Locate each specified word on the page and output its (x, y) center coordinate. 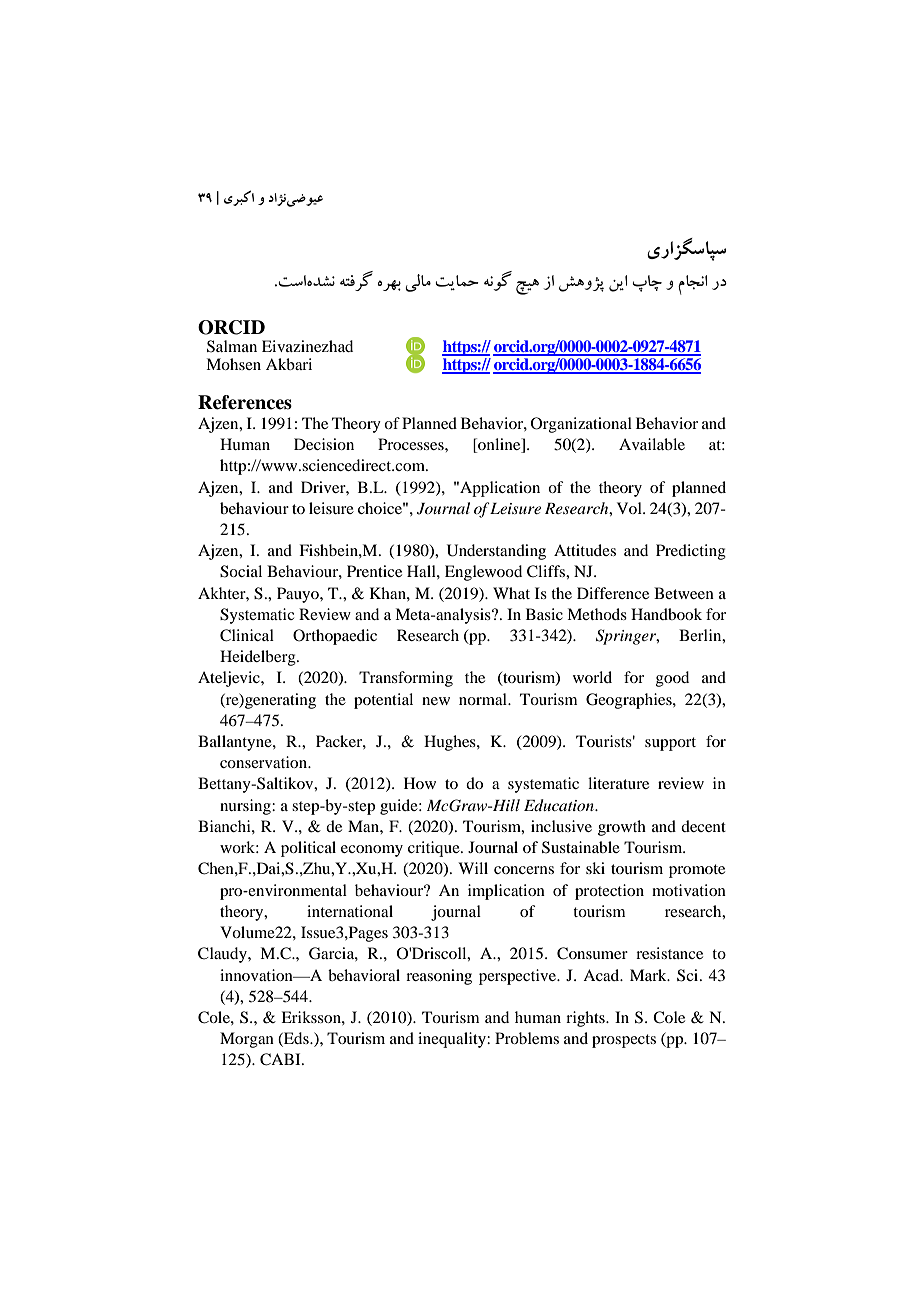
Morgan (247, 1040)
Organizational (581, 425)
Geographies (630, 701)
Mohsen (233, 364)
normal (484, 699)
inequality (453, 1040)
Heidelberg (259, 658)
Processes (412, 444)
